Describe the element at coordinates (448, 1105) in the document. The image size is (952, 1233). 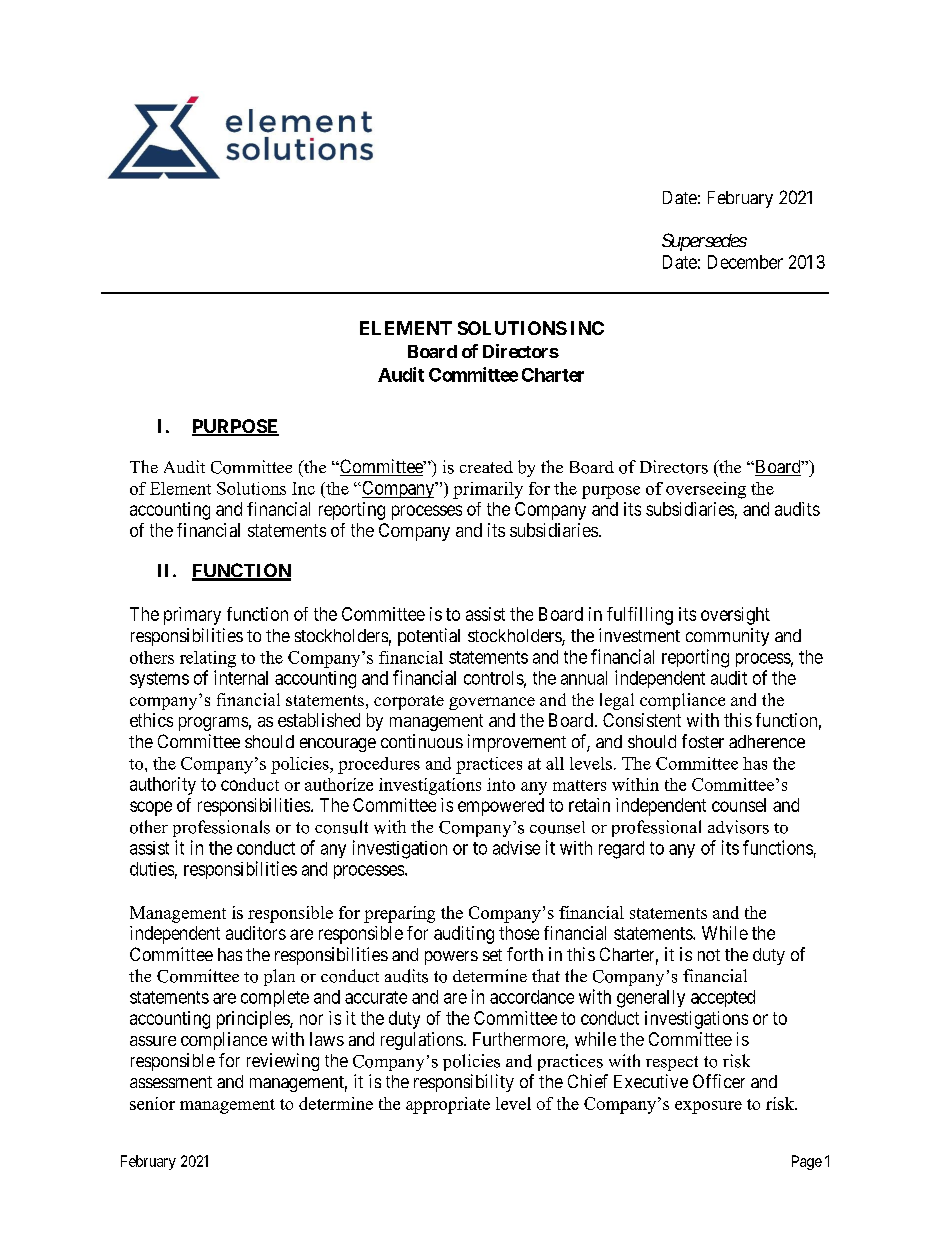
I see `appropriate` at that location.
